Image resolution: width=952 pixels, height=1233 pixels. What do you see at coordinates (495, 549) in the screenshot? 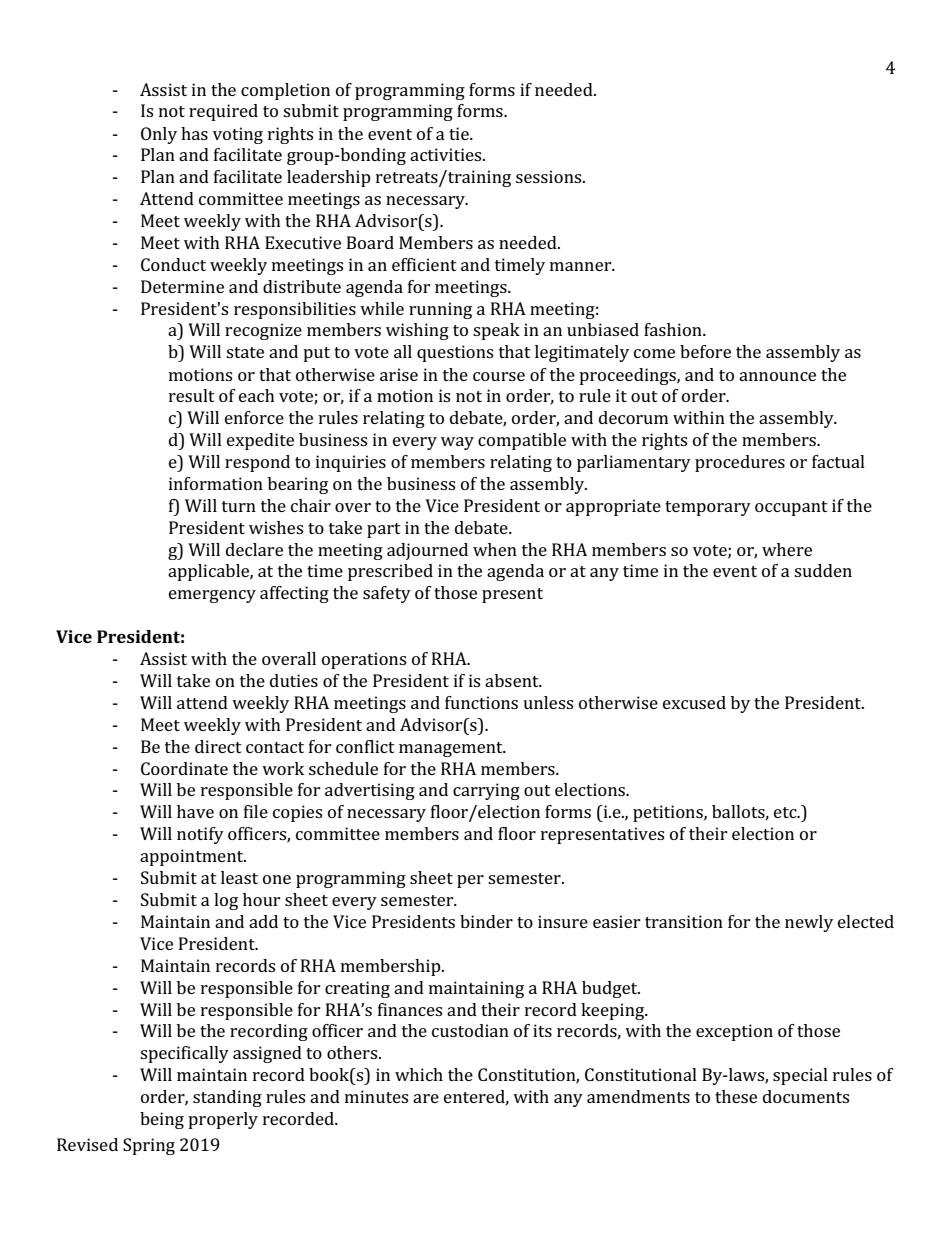
I see `when` at bounding box center [495, 549].
